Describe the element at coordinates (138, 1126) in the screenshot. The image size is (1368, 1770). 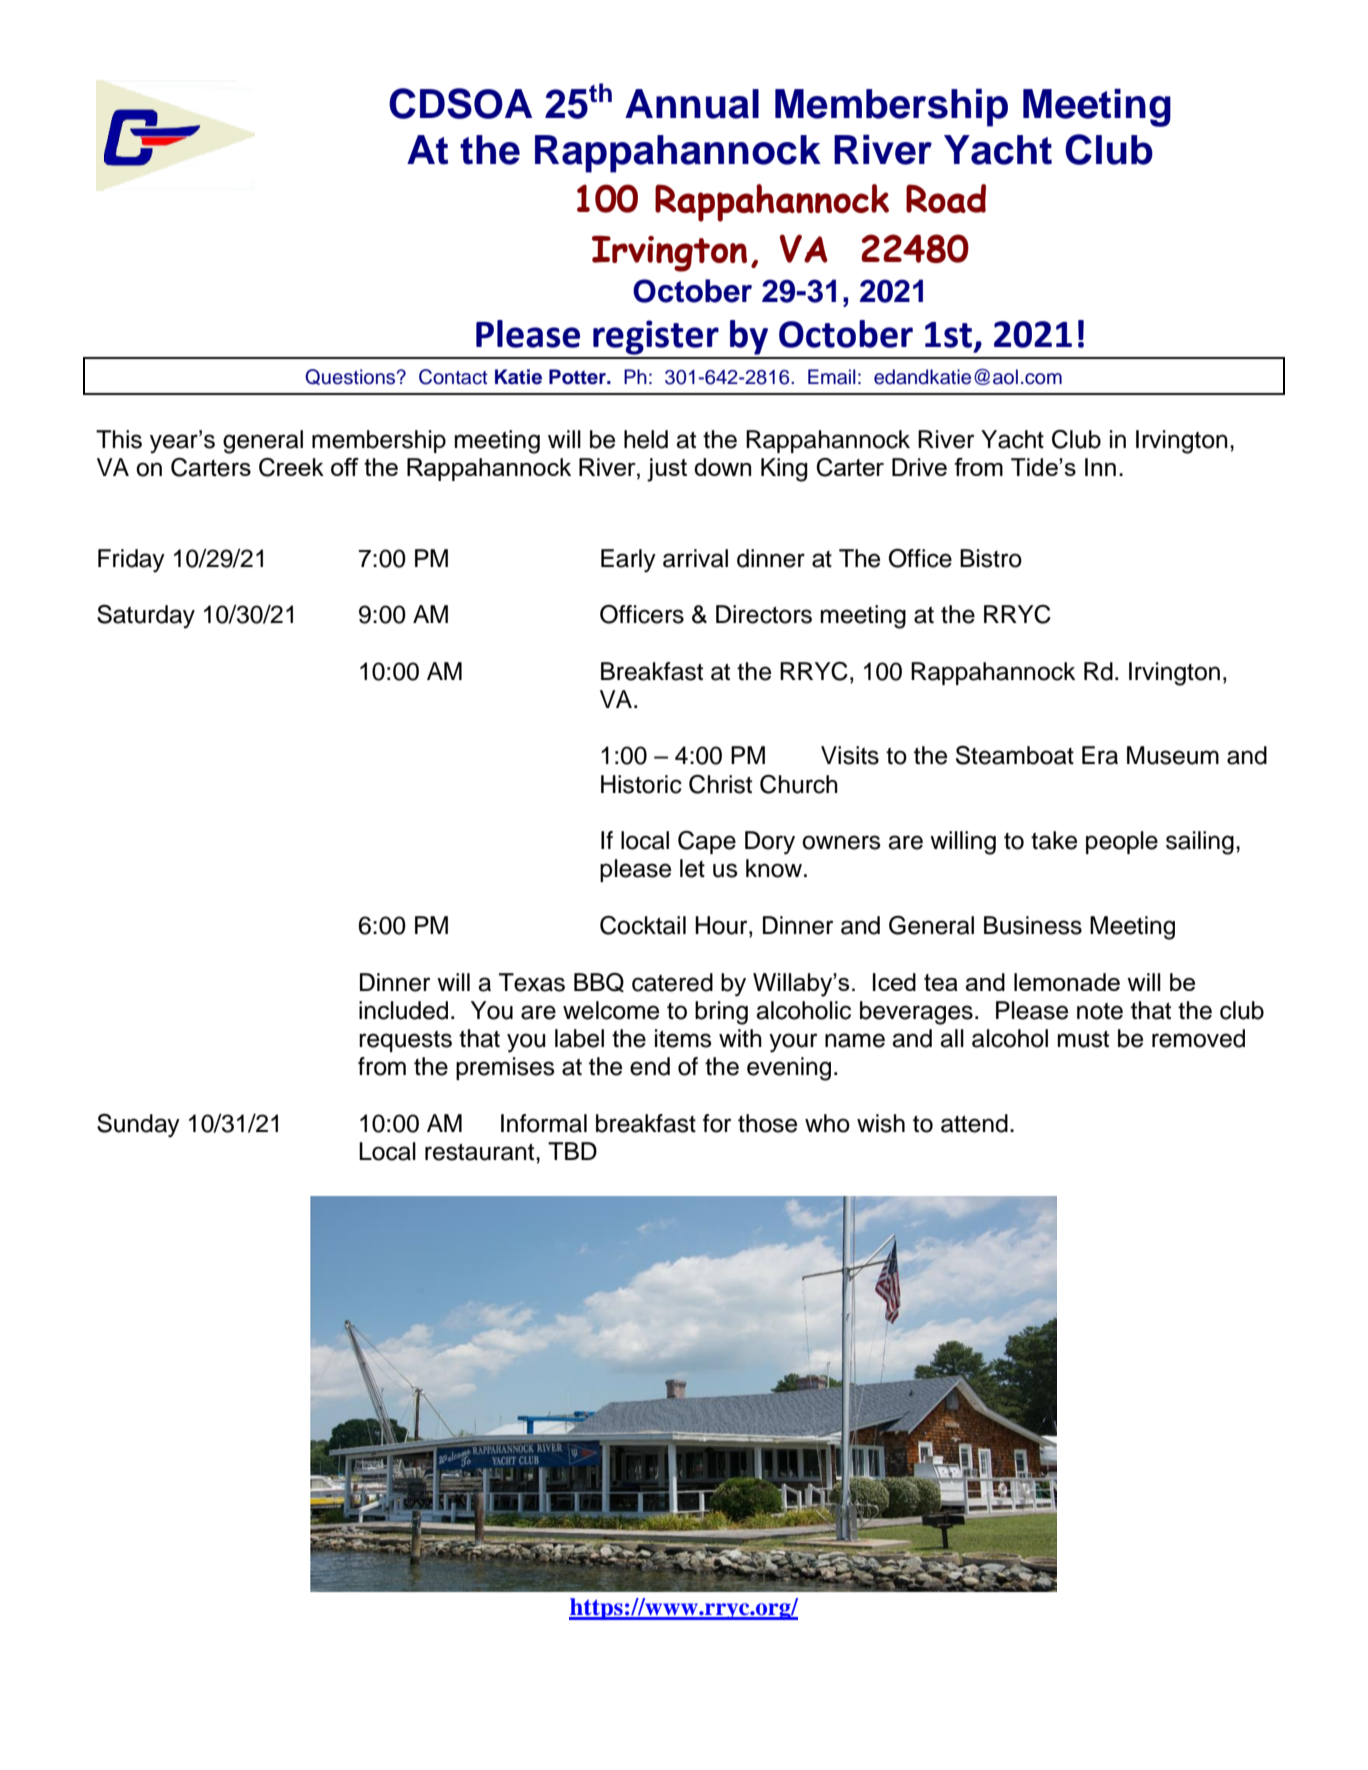
I see `Sunday` at that location.
